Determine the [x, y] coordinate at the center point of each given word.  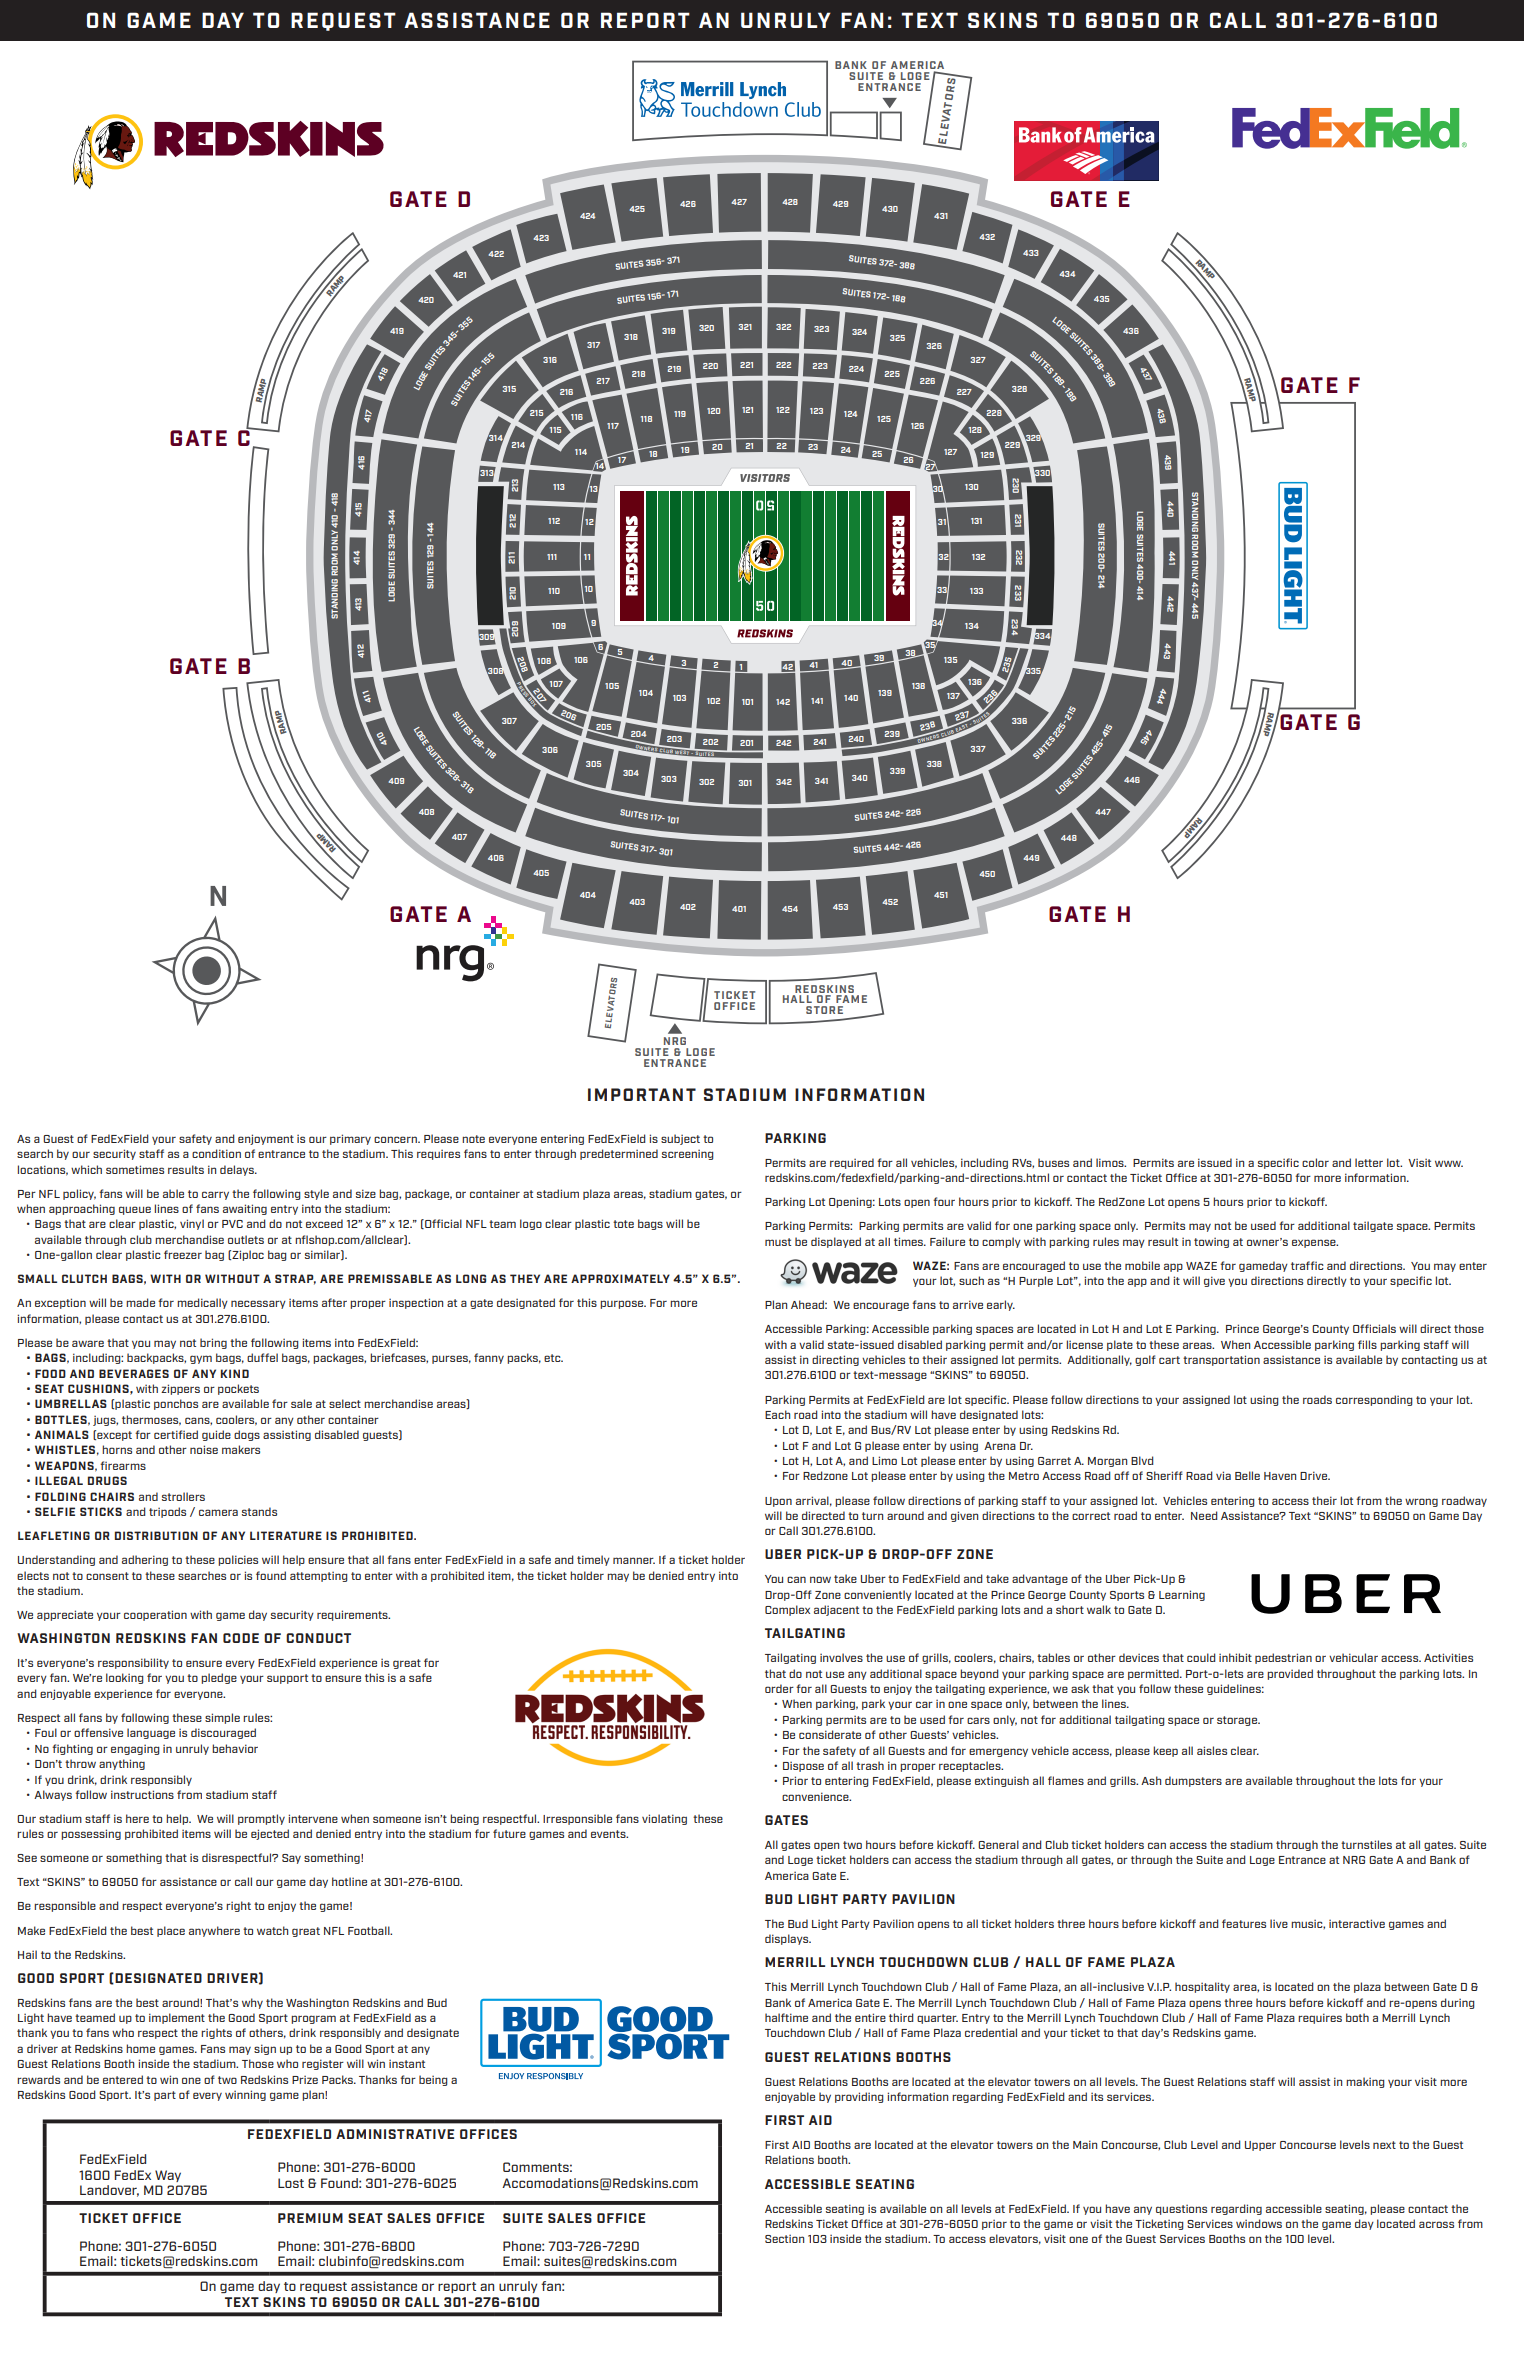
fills [1367, 1344]
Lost [291, 2183]
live [1279, 1923]
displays [788, 1939]
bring [213, 1343]
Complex [787, 1610]
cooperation [155, 1615]
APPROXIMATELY [620, 1278]
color [1315, 1162]
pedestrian [1283, 1658]
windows [1259, 2223]
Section [784, 2239]
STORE [824, 1010]
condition [216, 1153]
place [171, 1931]
